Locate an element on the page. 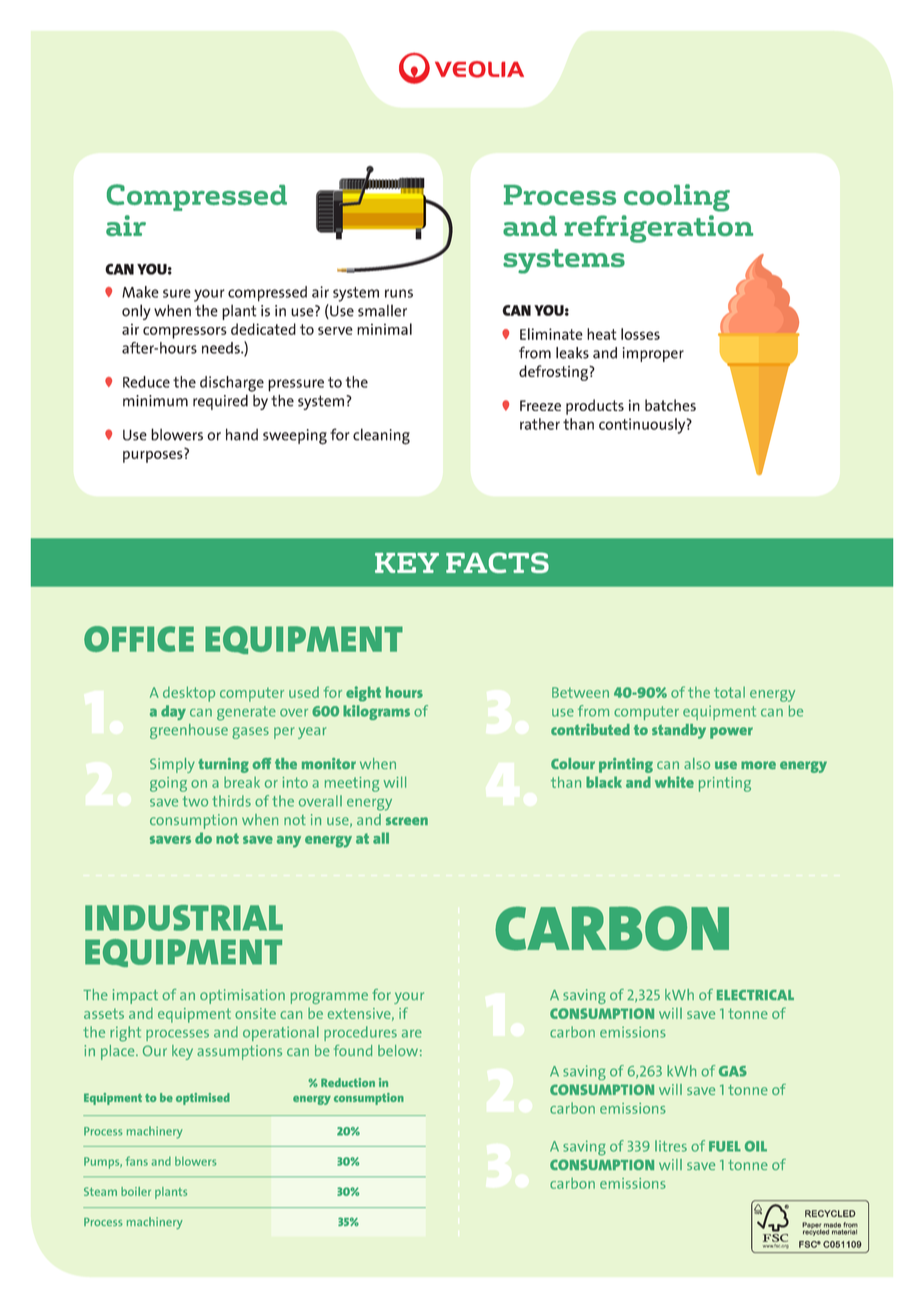  runs is located at coordinates (399, 293).
